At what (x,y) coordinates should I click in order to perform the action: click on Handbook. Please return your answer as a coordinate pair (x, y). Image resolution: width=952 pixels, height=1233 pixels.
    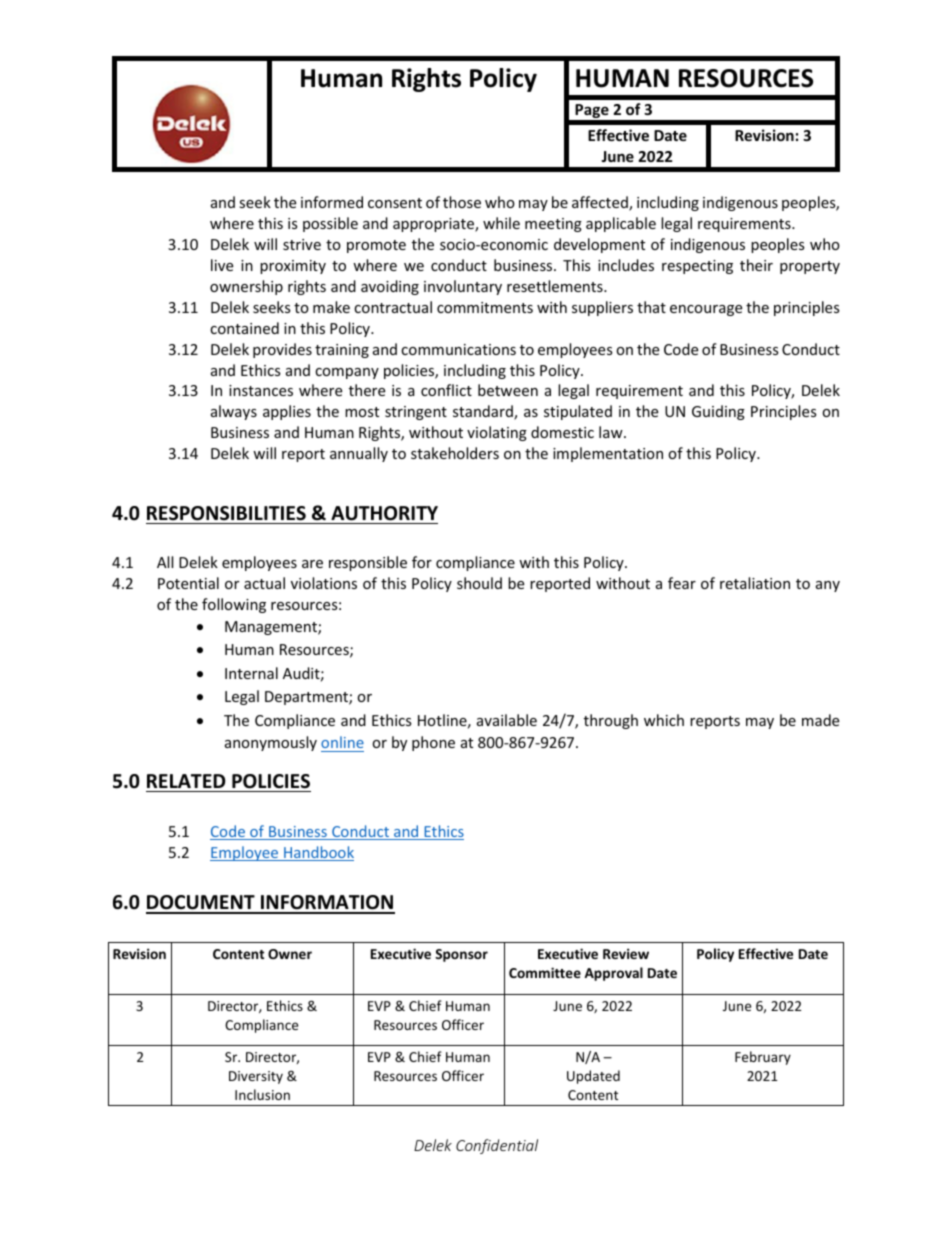
    Looking at the image, I should click on (318, 853).
